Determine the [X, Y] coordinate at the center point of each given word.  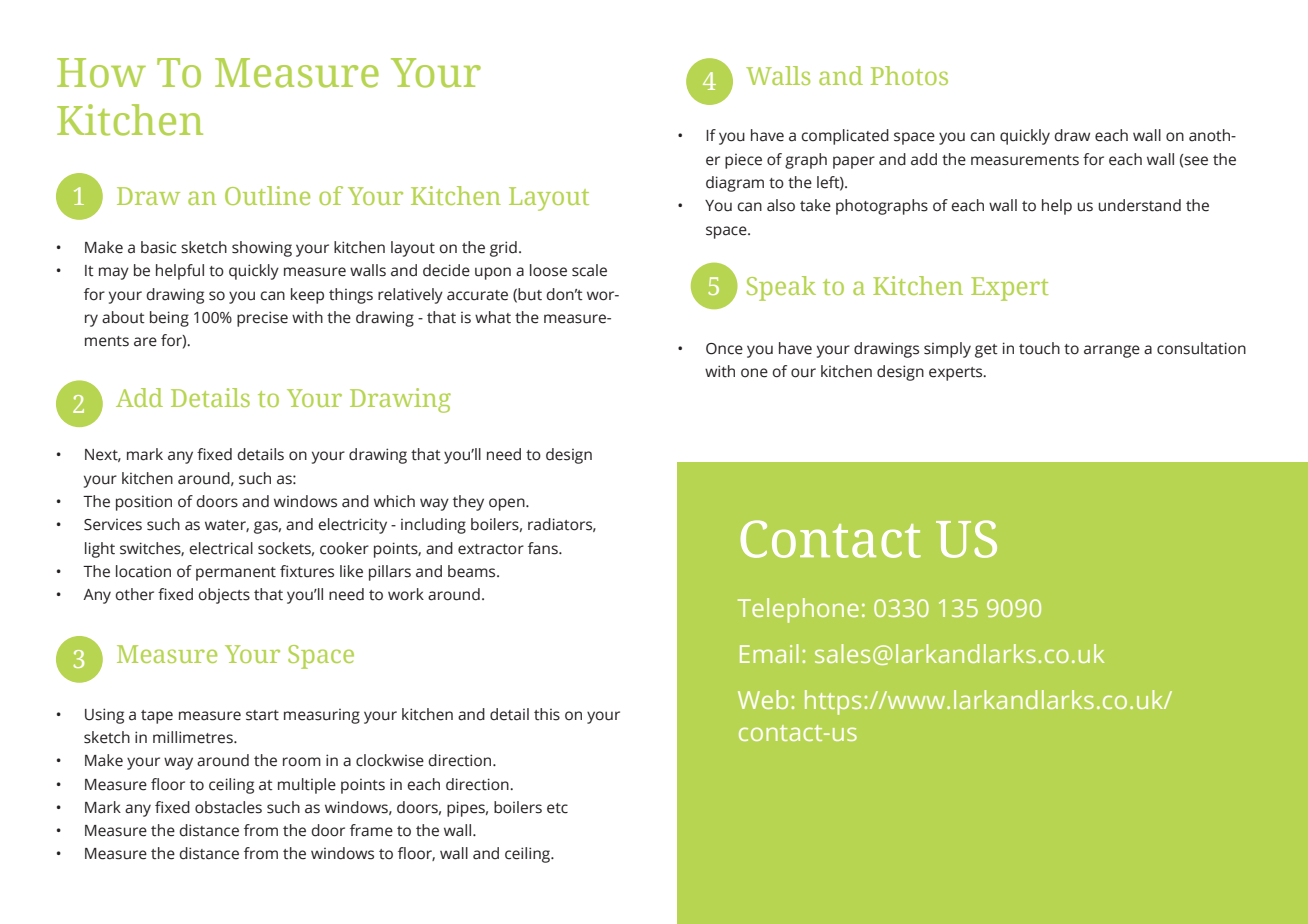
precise [262, 319]
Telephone [798, 610]
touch [1039, 348]
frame [371, 830]
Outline [267, 195]
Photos [909, 75]
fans [544, 548]
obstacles [228, 807]
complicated [845, 137]
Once [724, 349]
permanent [236, 574]
